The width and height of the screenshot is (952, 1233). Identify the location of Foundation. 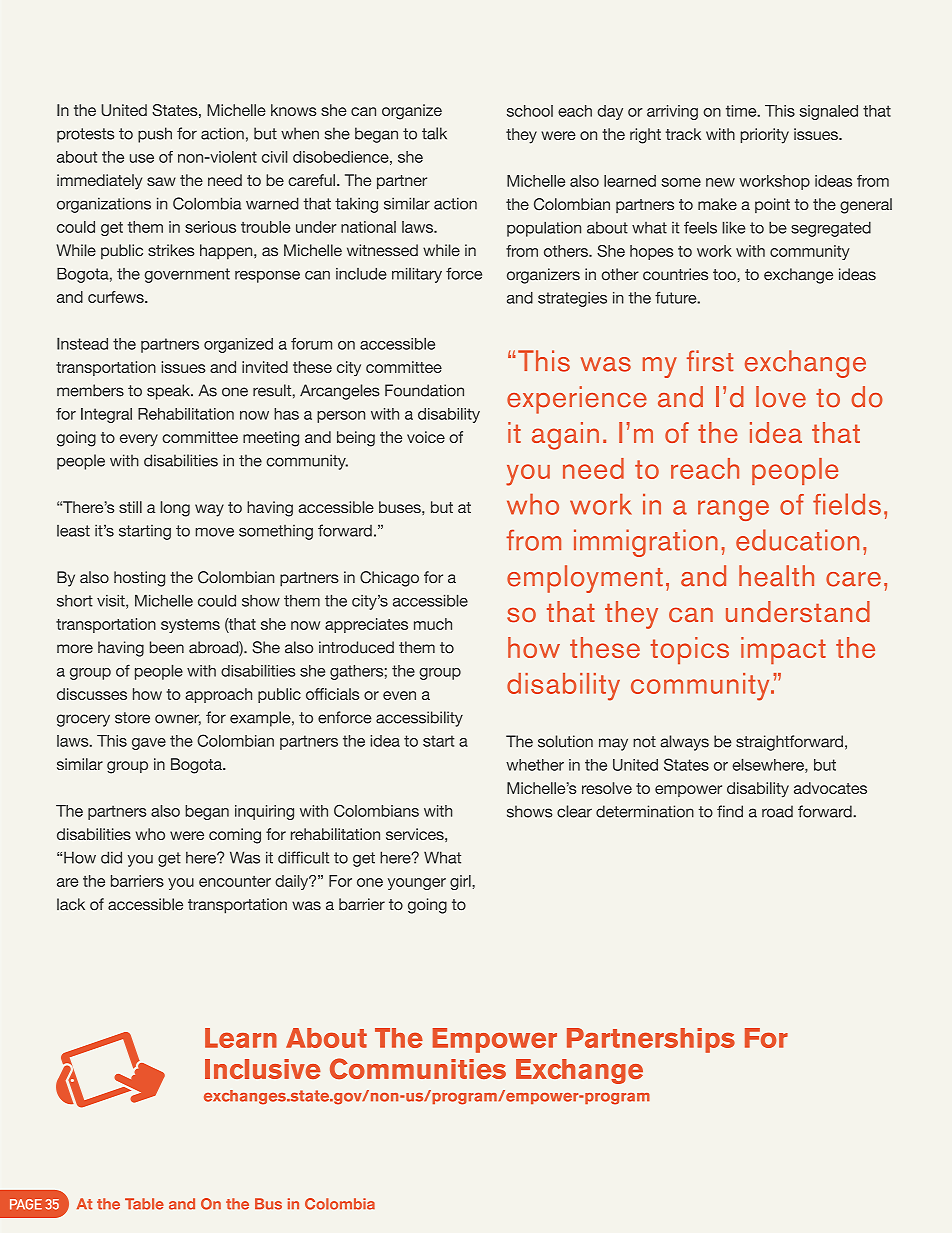
(424, 390).
